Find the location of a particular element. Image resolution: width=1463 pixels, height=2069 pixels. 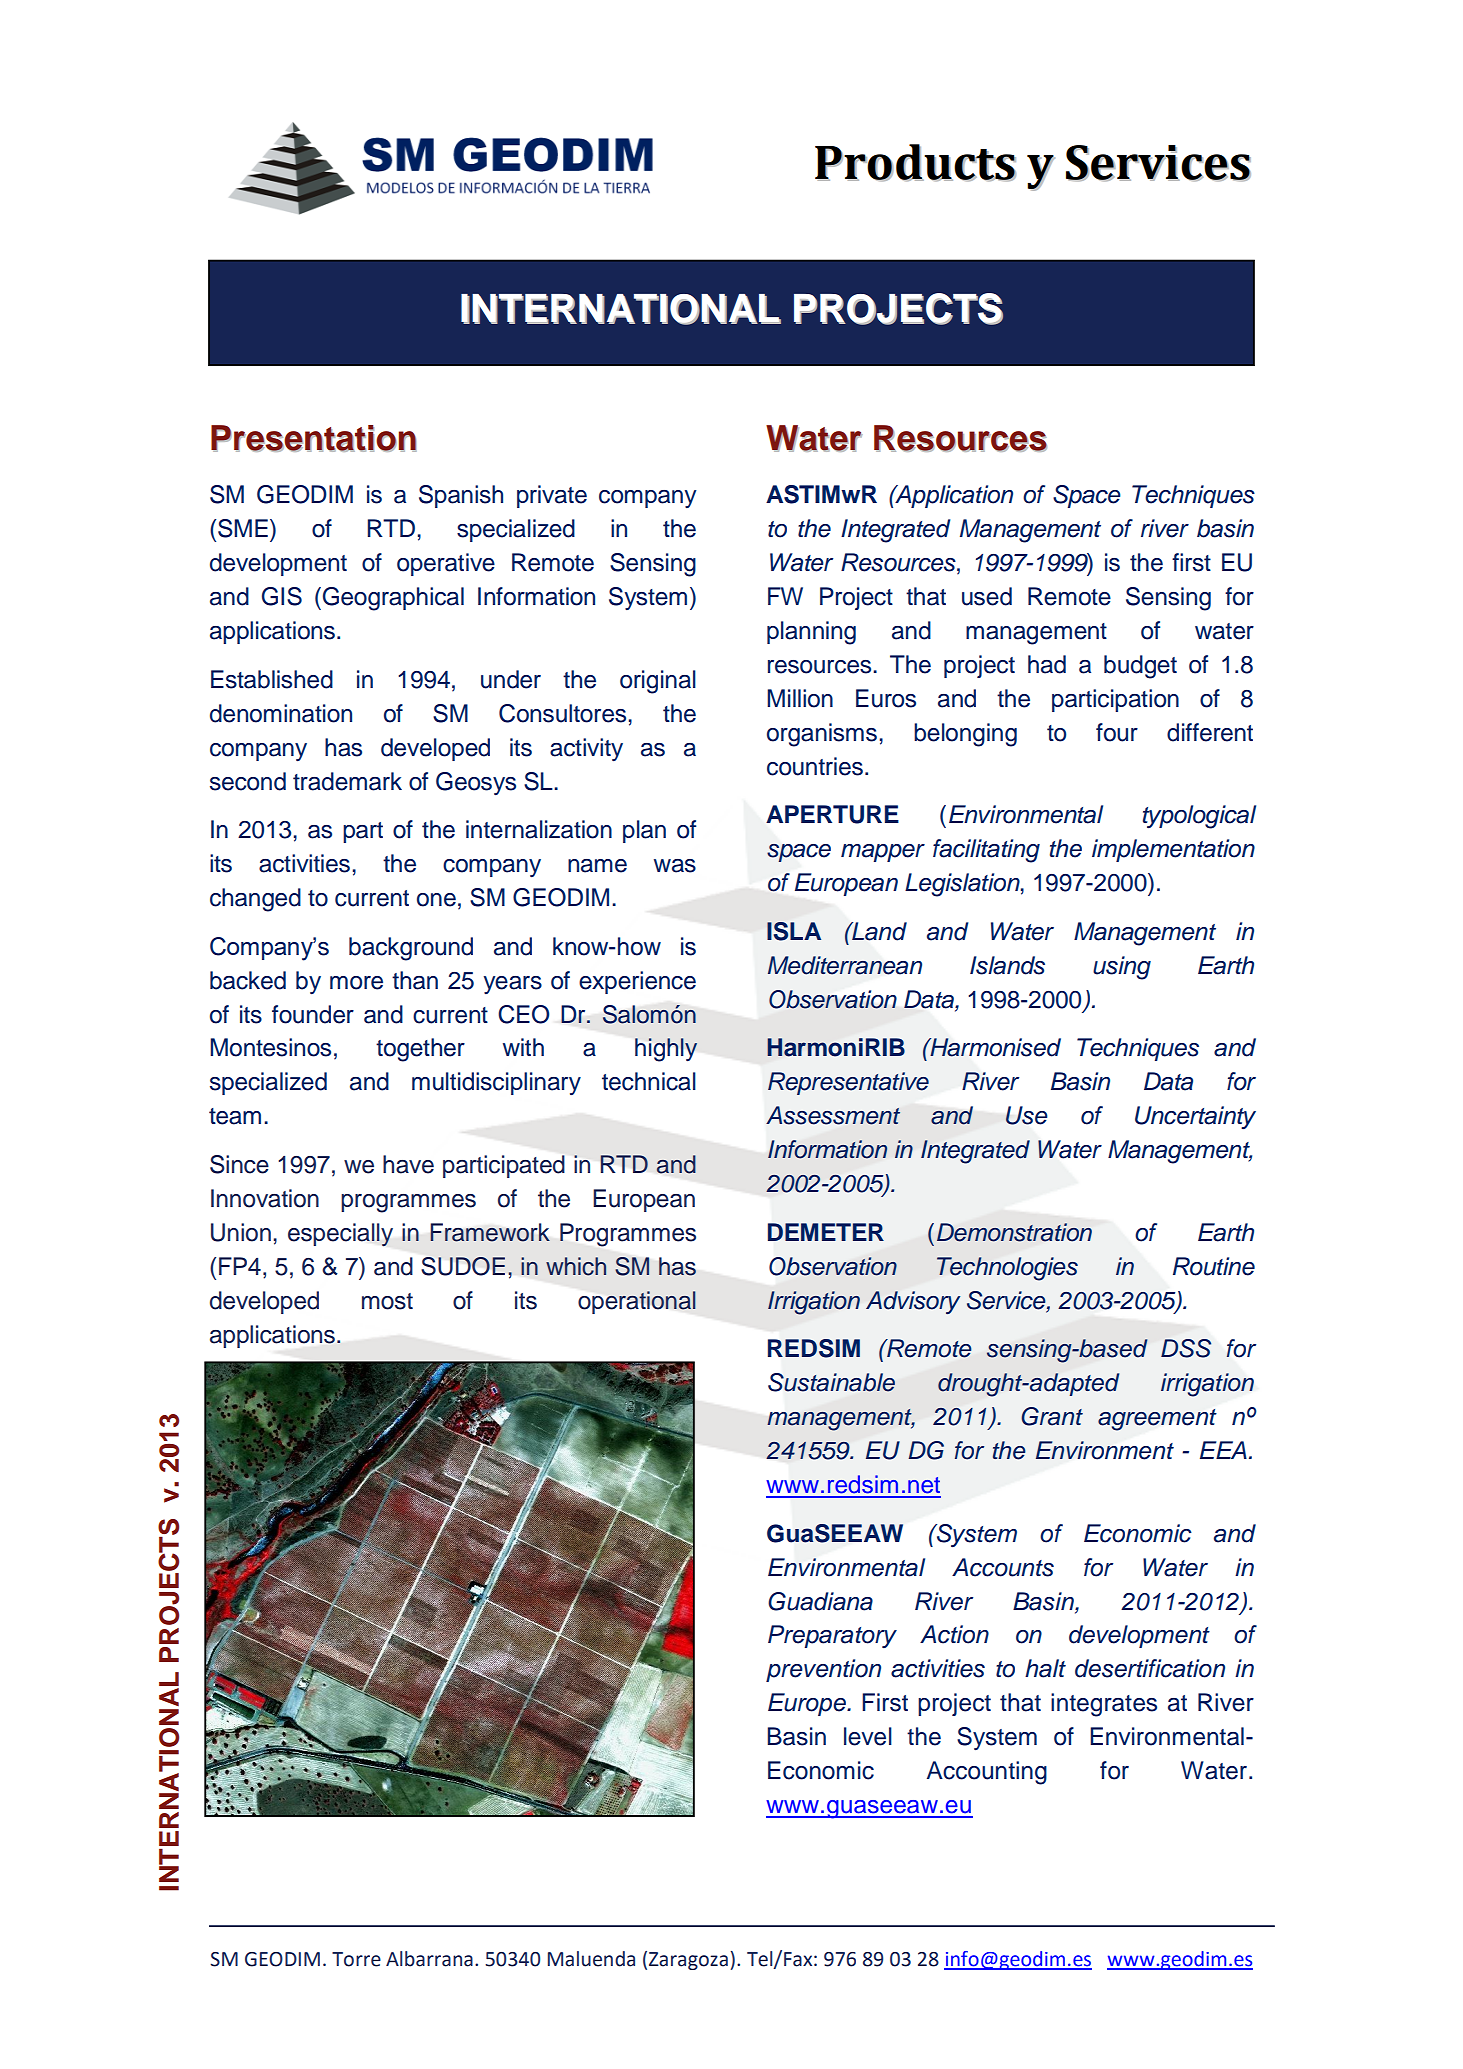

technical is located at coordinates (649, 1081).
